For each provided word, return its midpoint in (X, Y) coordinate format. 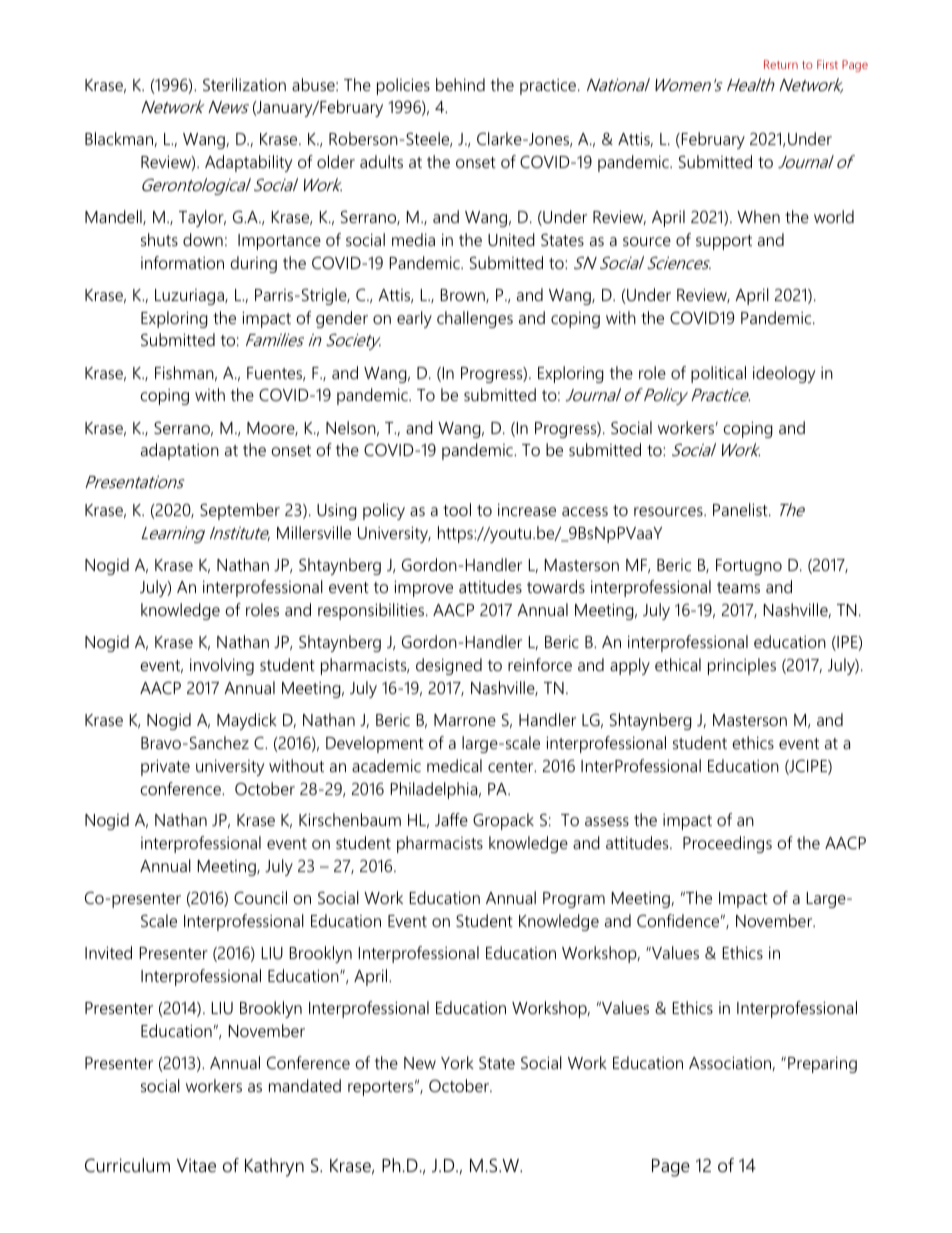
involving (222, 666)
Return (781, 64)
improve (423, 588)
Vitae (196, 1165)
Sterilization (244, 84)
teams (738, 587)
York (457, 1062)
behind (460, 84)
